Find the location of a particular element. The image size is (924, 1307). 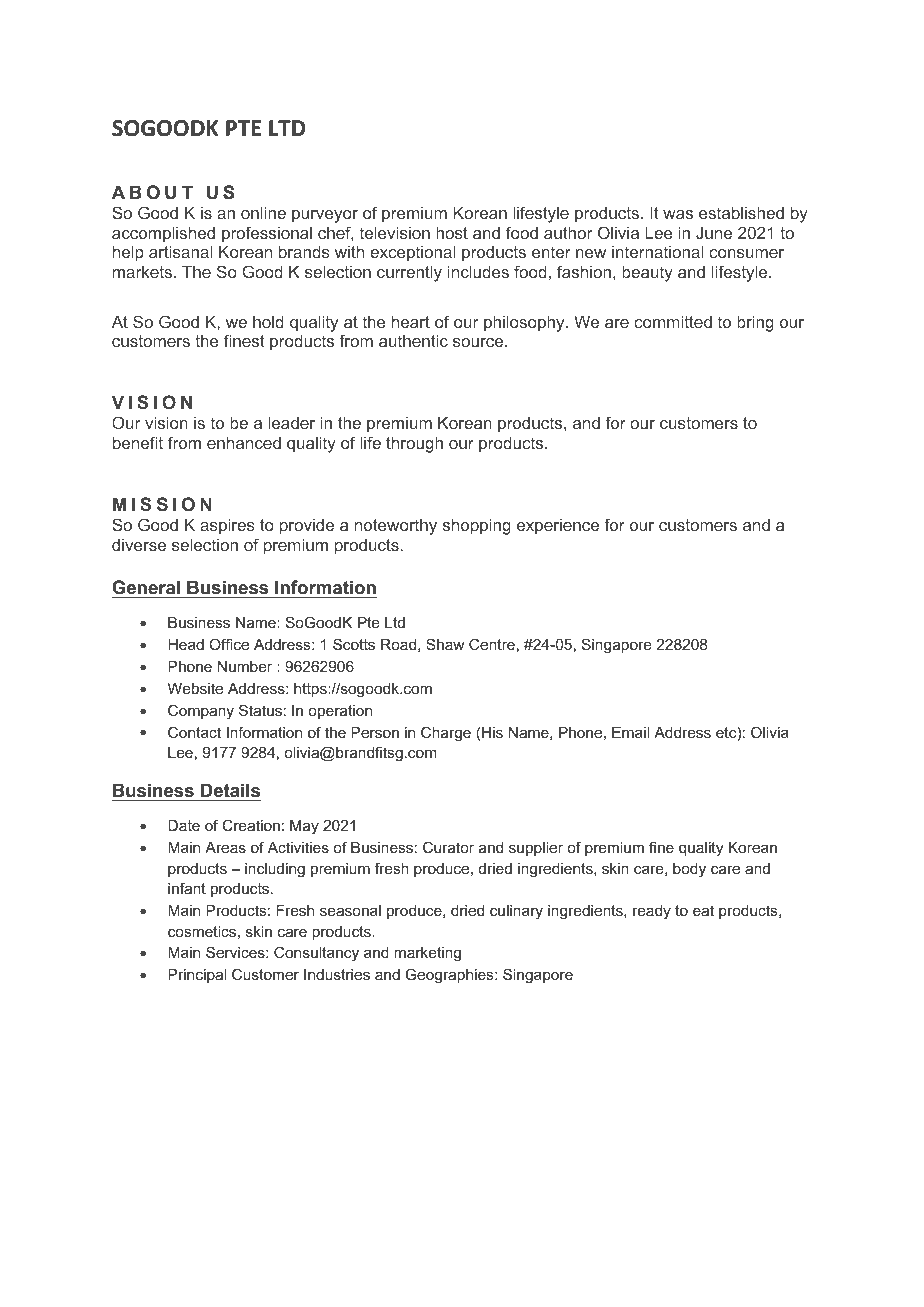

enhanced is located at coordinates (244, 442).
